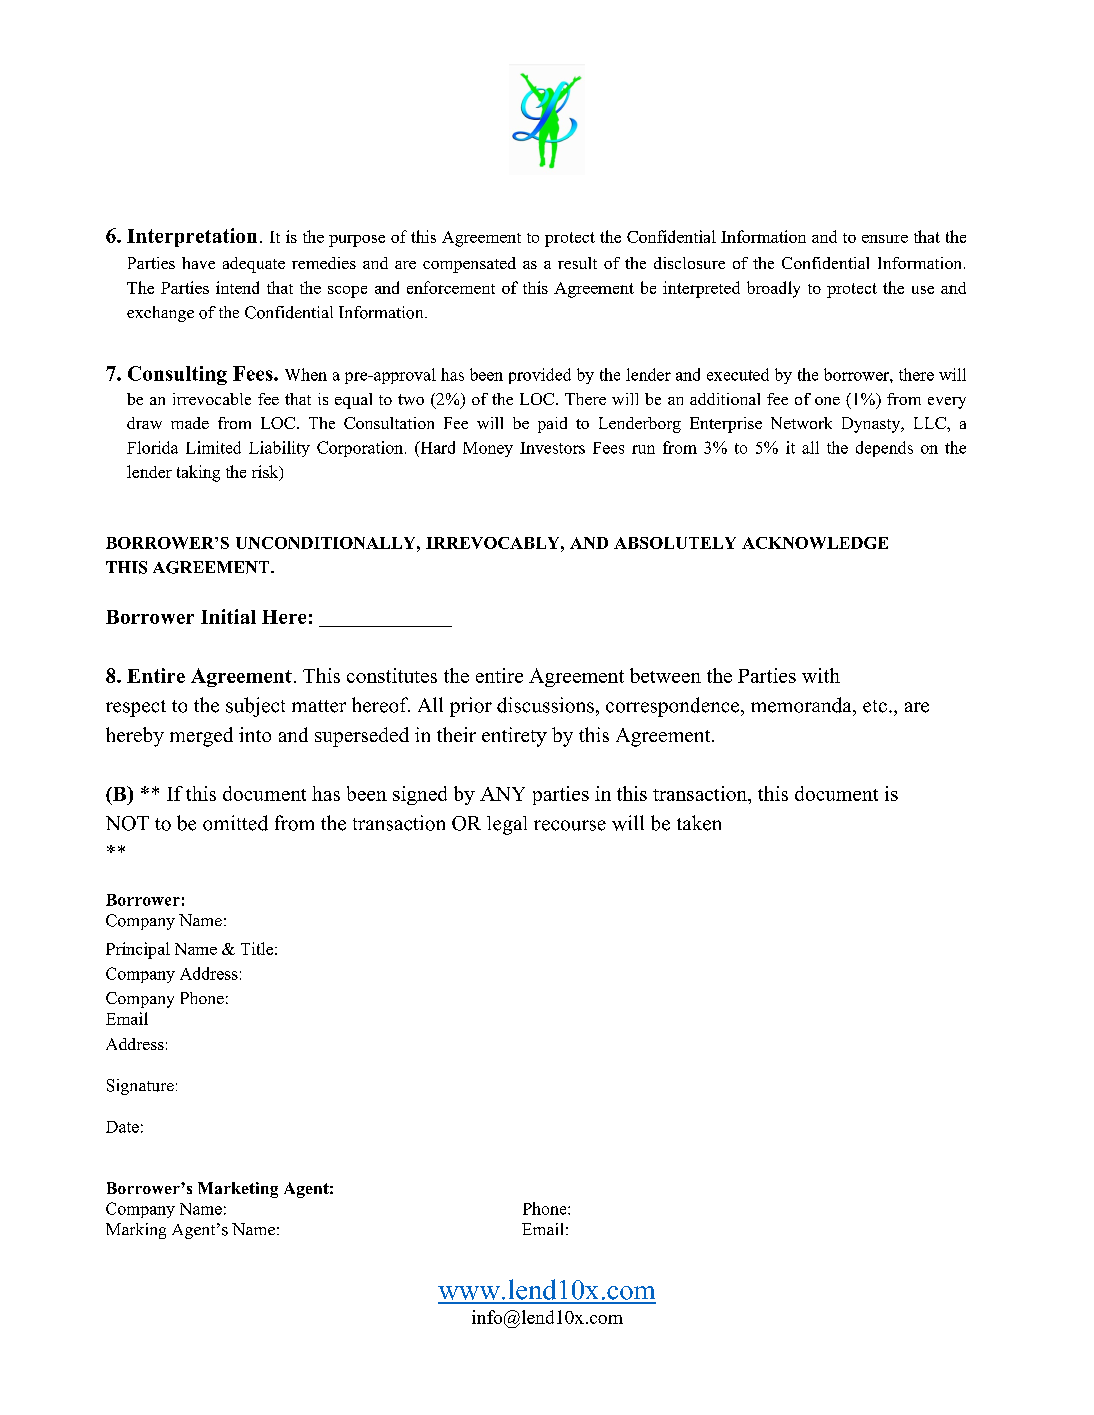  Describe the element at coordinates (228, 616) in the screenshot. I see `Initial` at that location.
